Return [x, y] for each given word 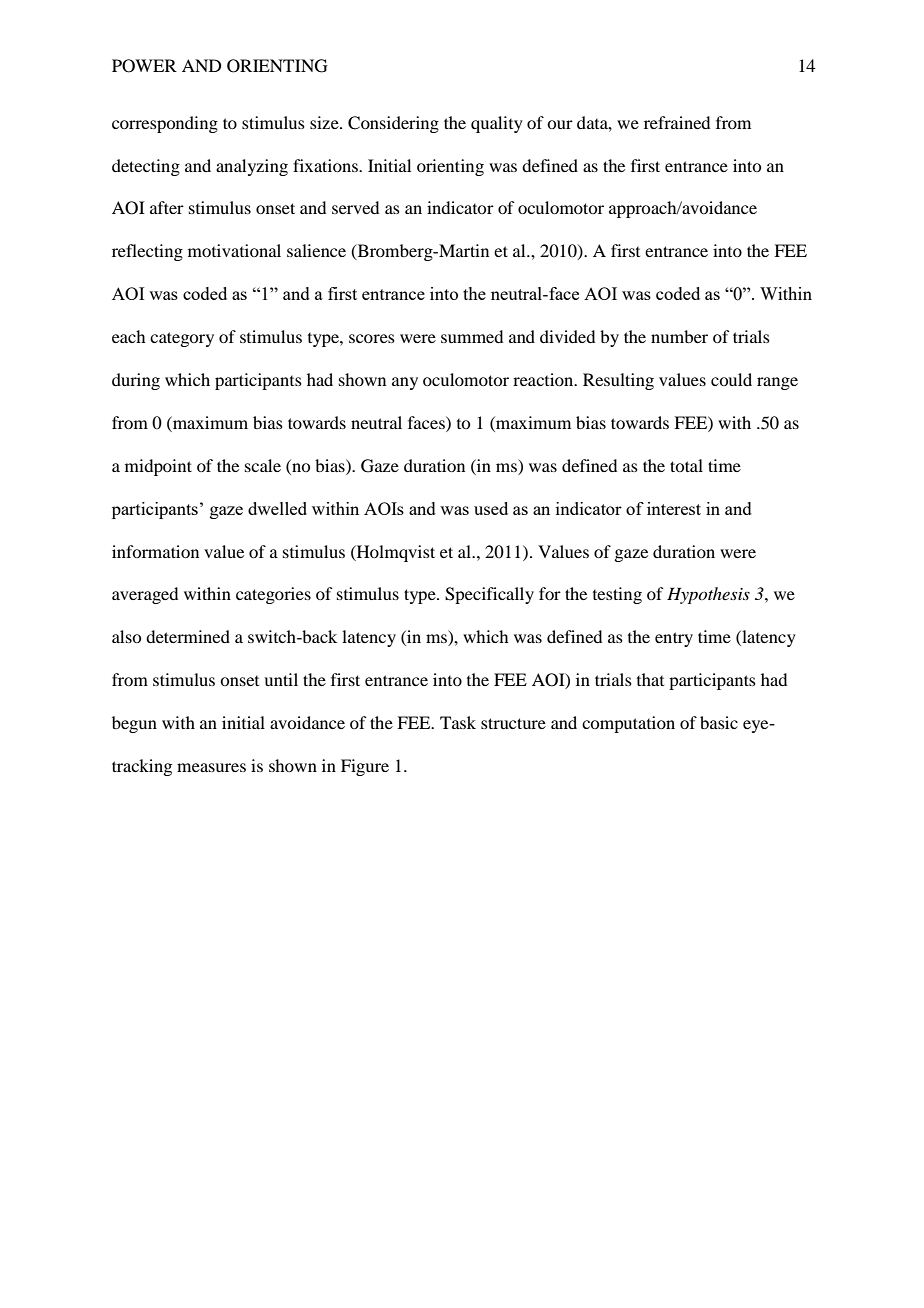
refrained [677, 122]
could [731, 379]
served [355, 207]
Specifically [489, 595]
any [405, 383]
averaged [145, 595]
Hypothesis [708, 595]
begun [134, 724]
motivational [234, 250]
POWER [144, 66]
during [136, 381]
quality [497, 124]
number [679, 336]
